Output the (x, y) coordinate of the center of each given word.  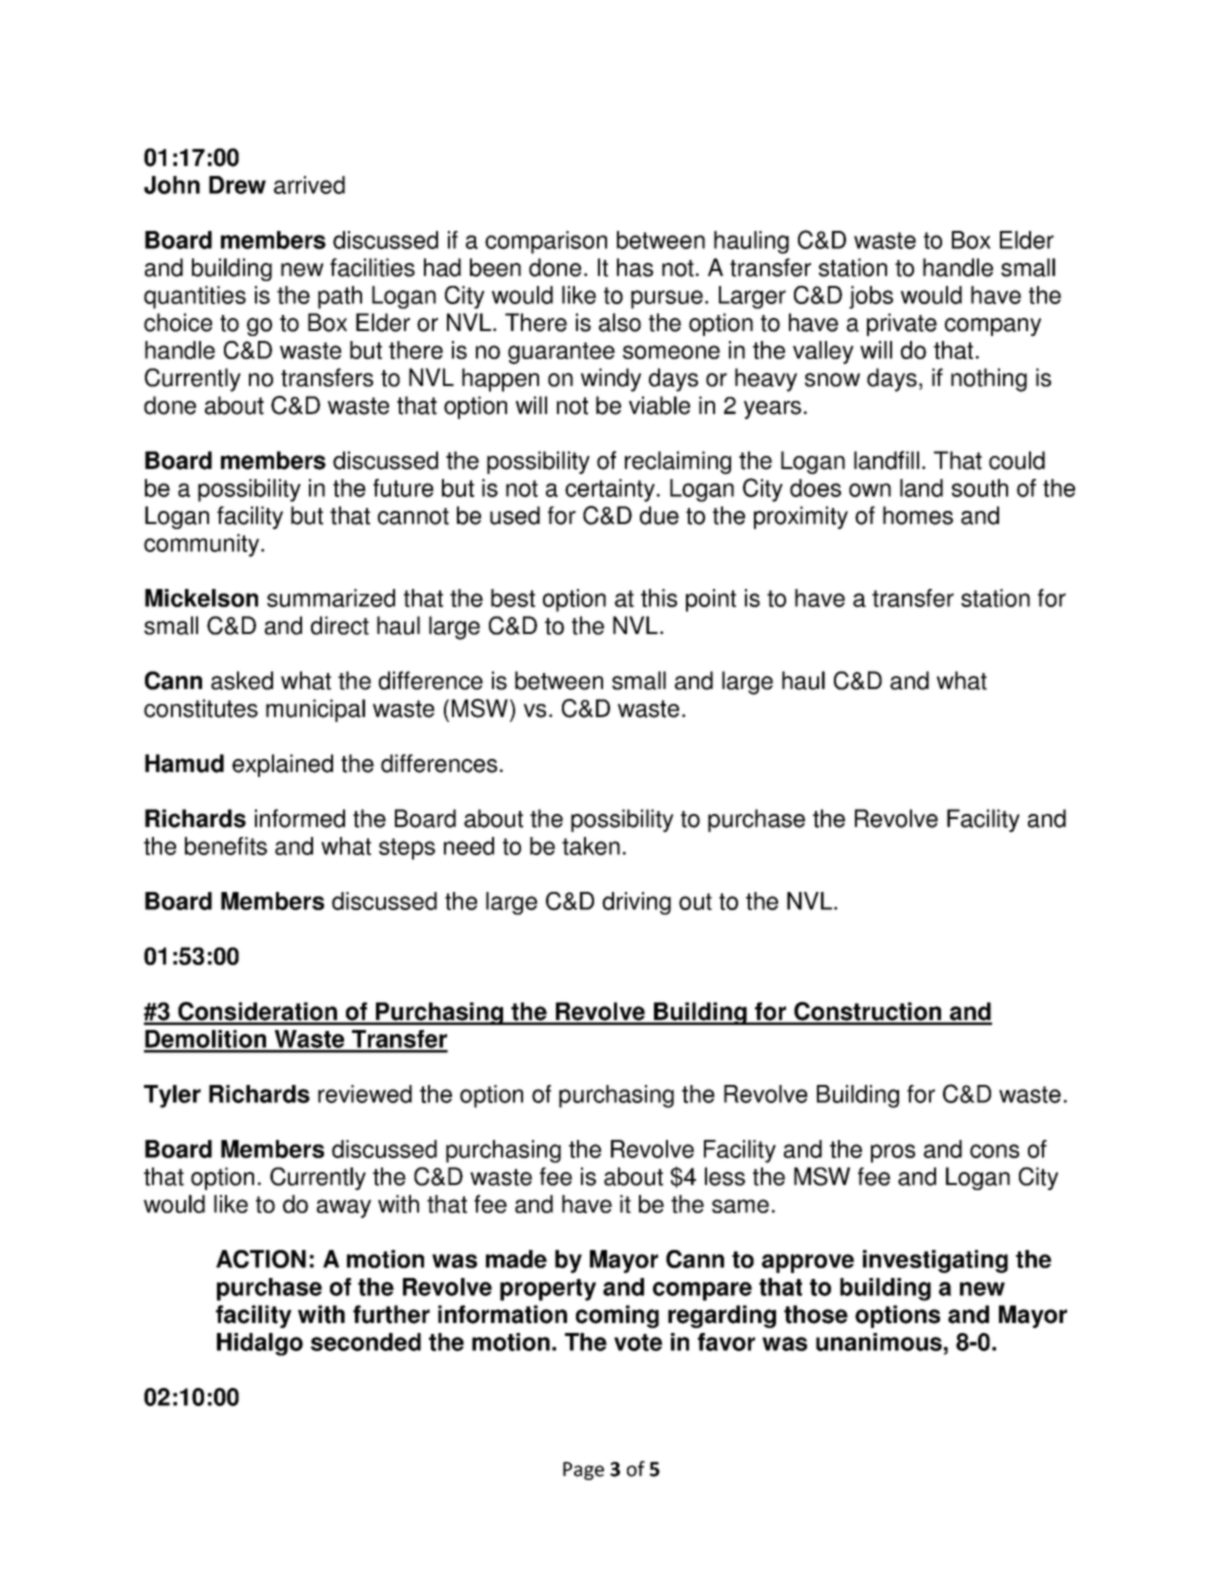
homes (918, 515)
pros (893, 1153)
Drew (237, 185)
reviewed (365, 1094)
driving (636, 903)
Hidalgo (260, 1344)
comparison (546, 242)
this (659, 598)
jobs (871, 297)
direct (340, 625)
